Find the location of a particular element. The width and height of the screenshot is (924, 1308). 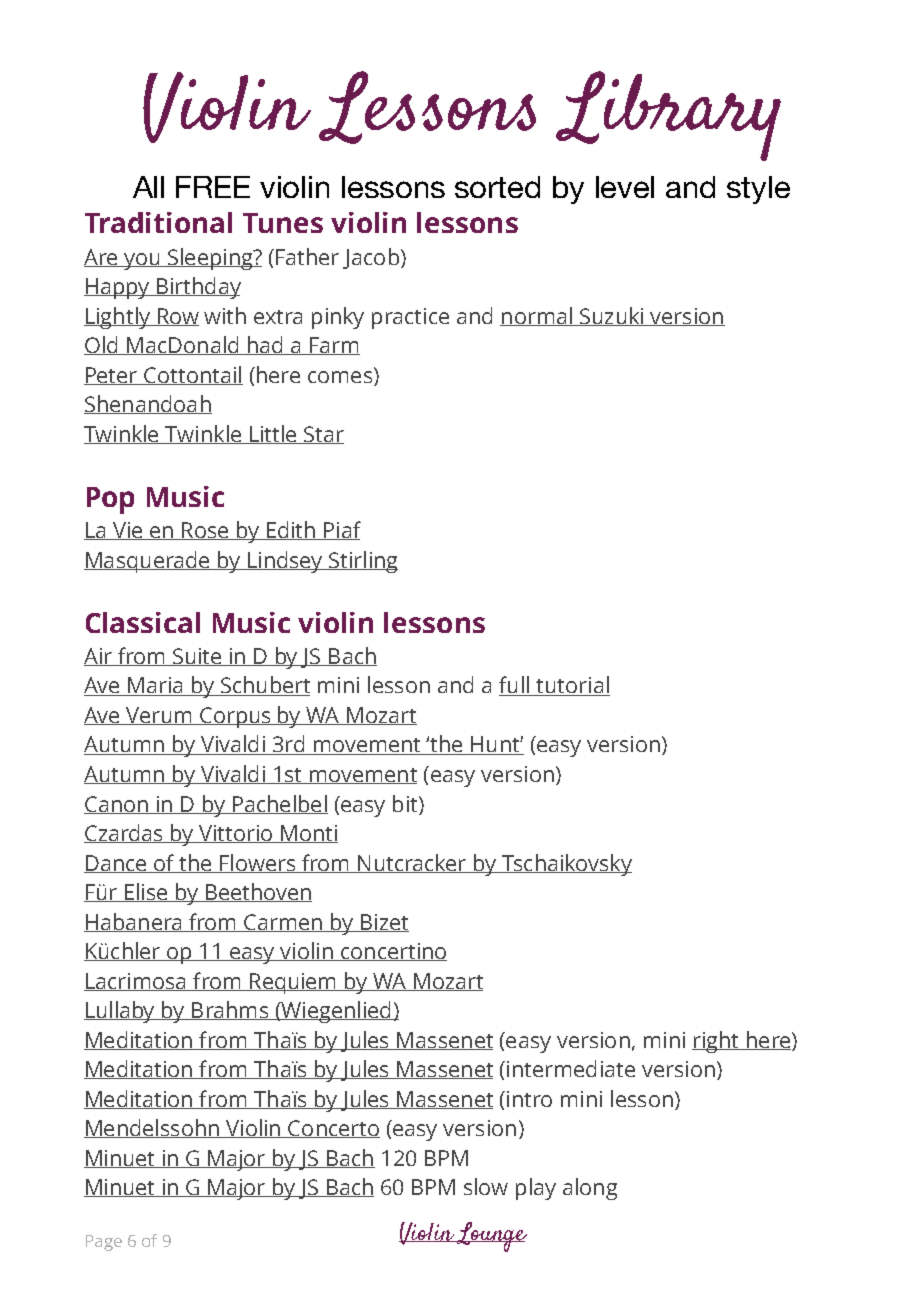

All is located at coordinates (148, 187).
